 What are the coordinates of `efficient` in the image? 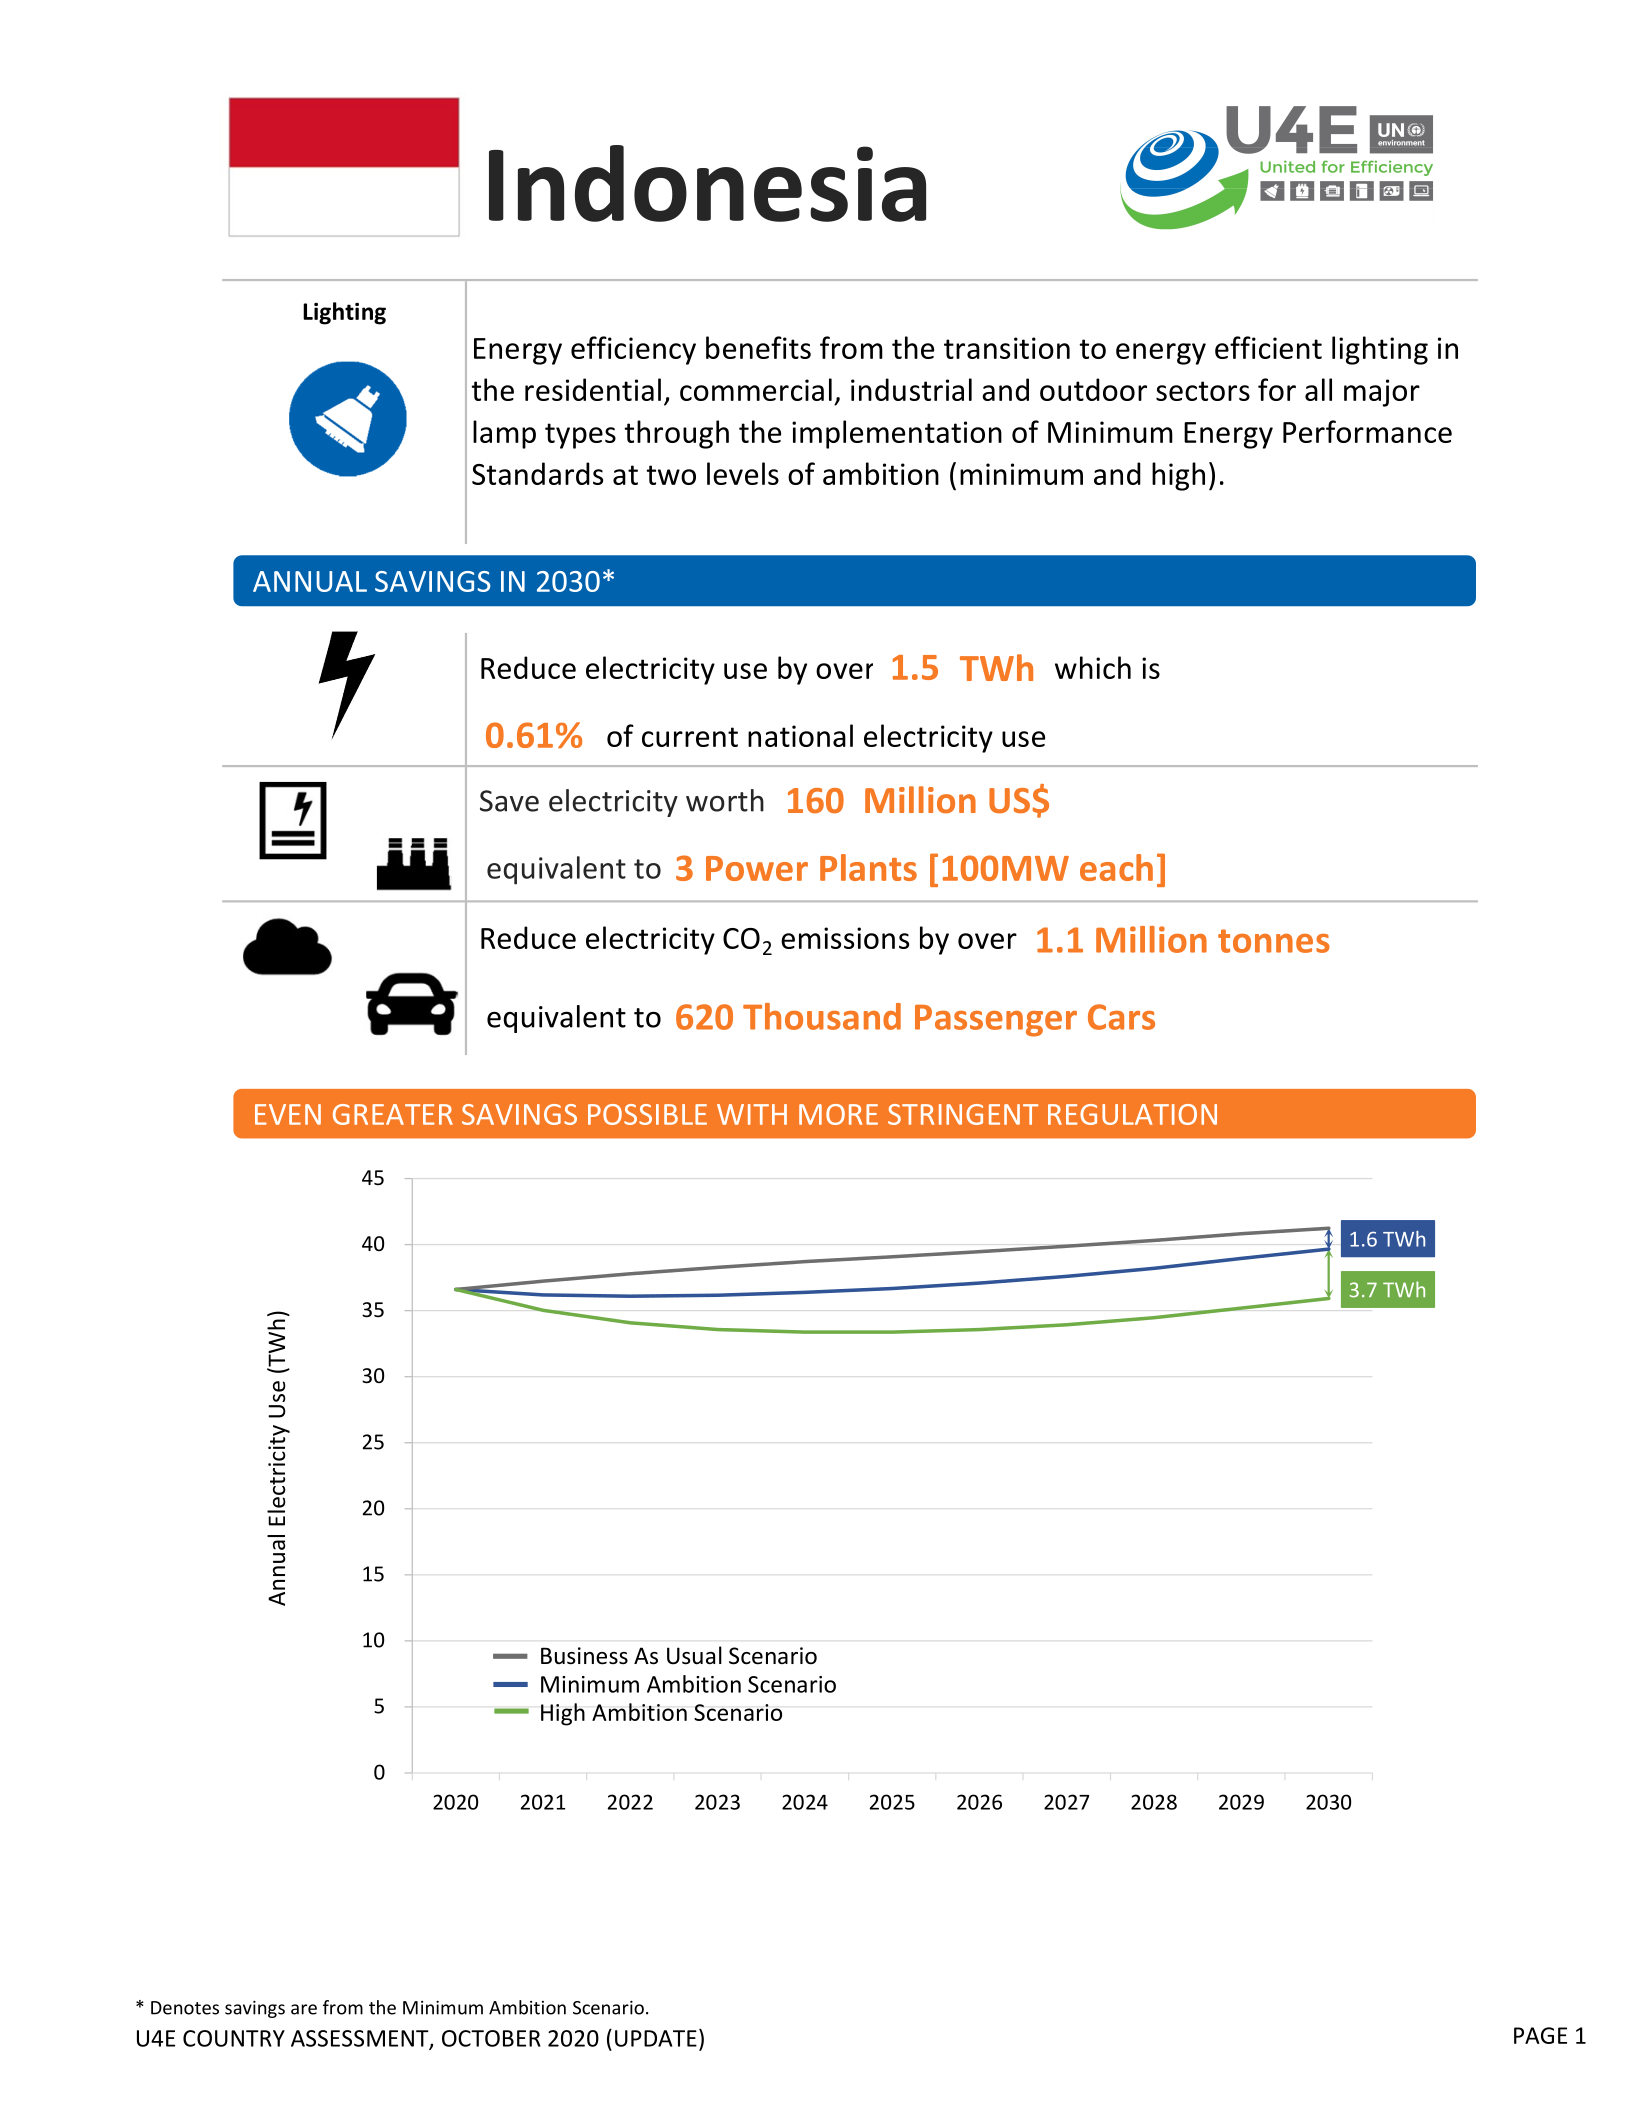 It's located at (1268, 347).
